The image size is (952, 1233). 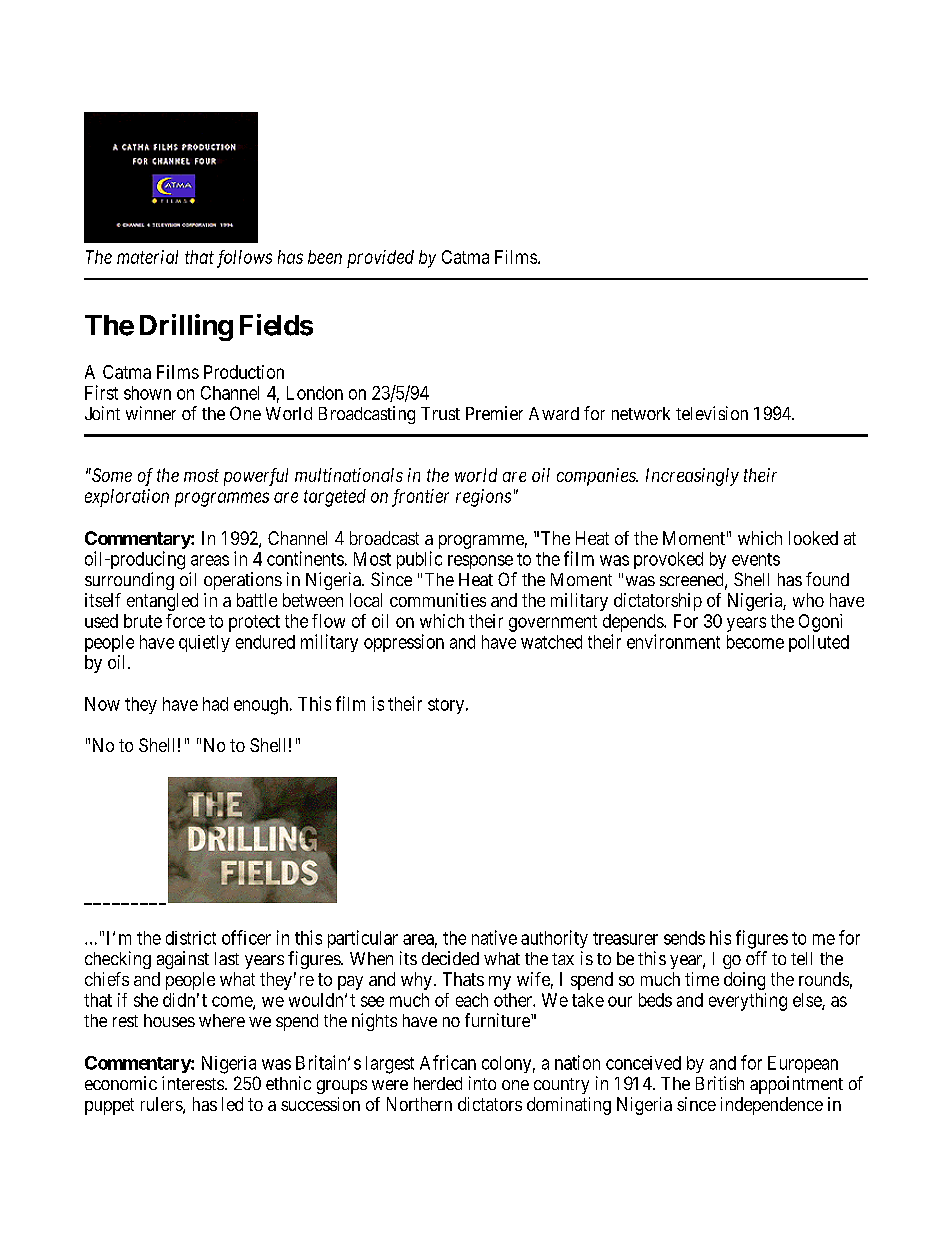 What do you see at coordinates (147, 257) in the page?
I see `material` at bounding box center [147, 257].
